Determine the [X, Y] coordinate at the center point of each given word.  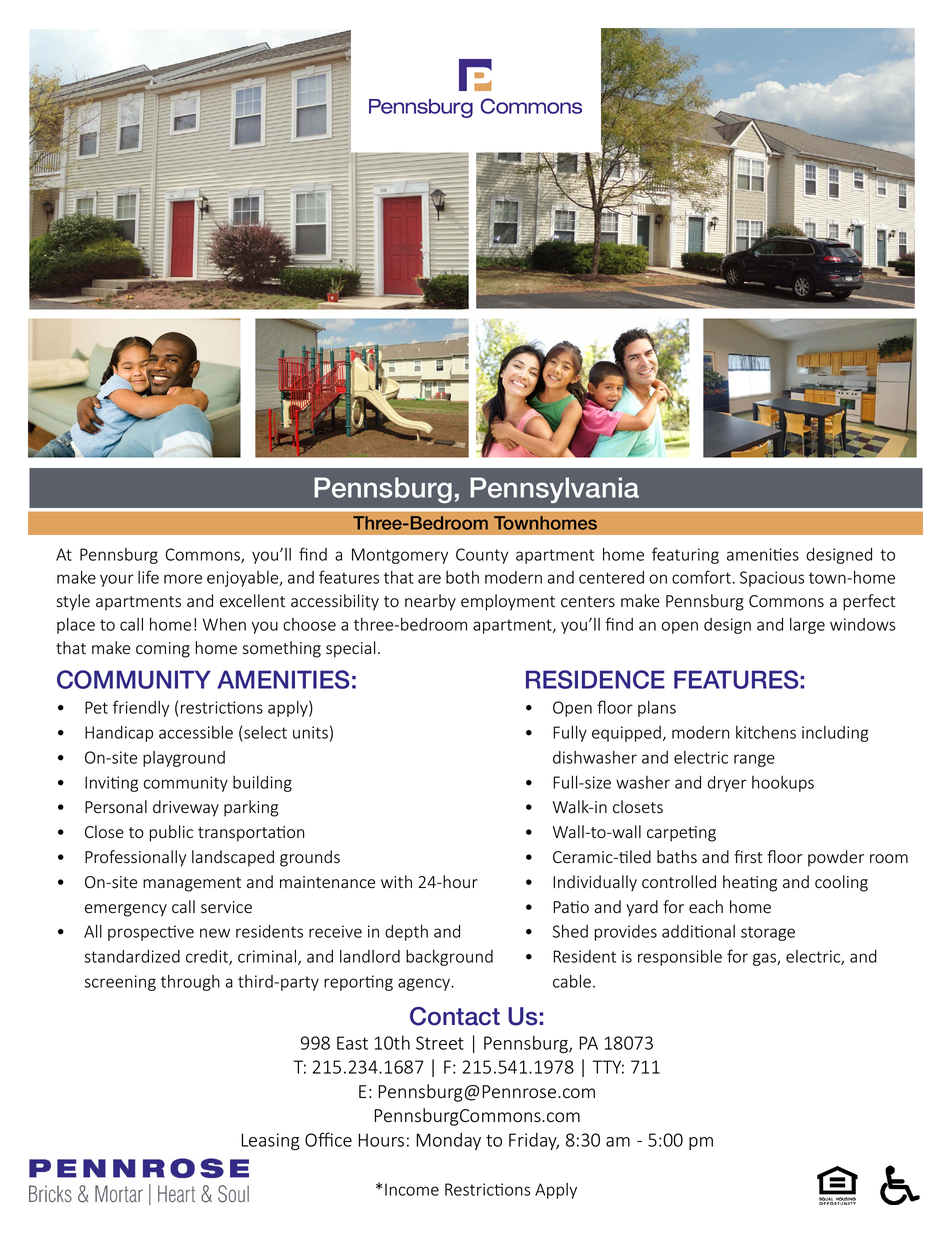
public [171, 833]
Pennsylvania [554, 490]
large [807, 626]
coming [163, 650]
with [396, 882]
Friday [534, 1141]
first [748, 857]
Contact [455, 1016]
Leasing [271, 1141]
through [190, 983]
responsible [680, 957]
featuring [685, 555]
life [148, 577]
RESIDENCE [595, 679]
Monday [448, 1141]
